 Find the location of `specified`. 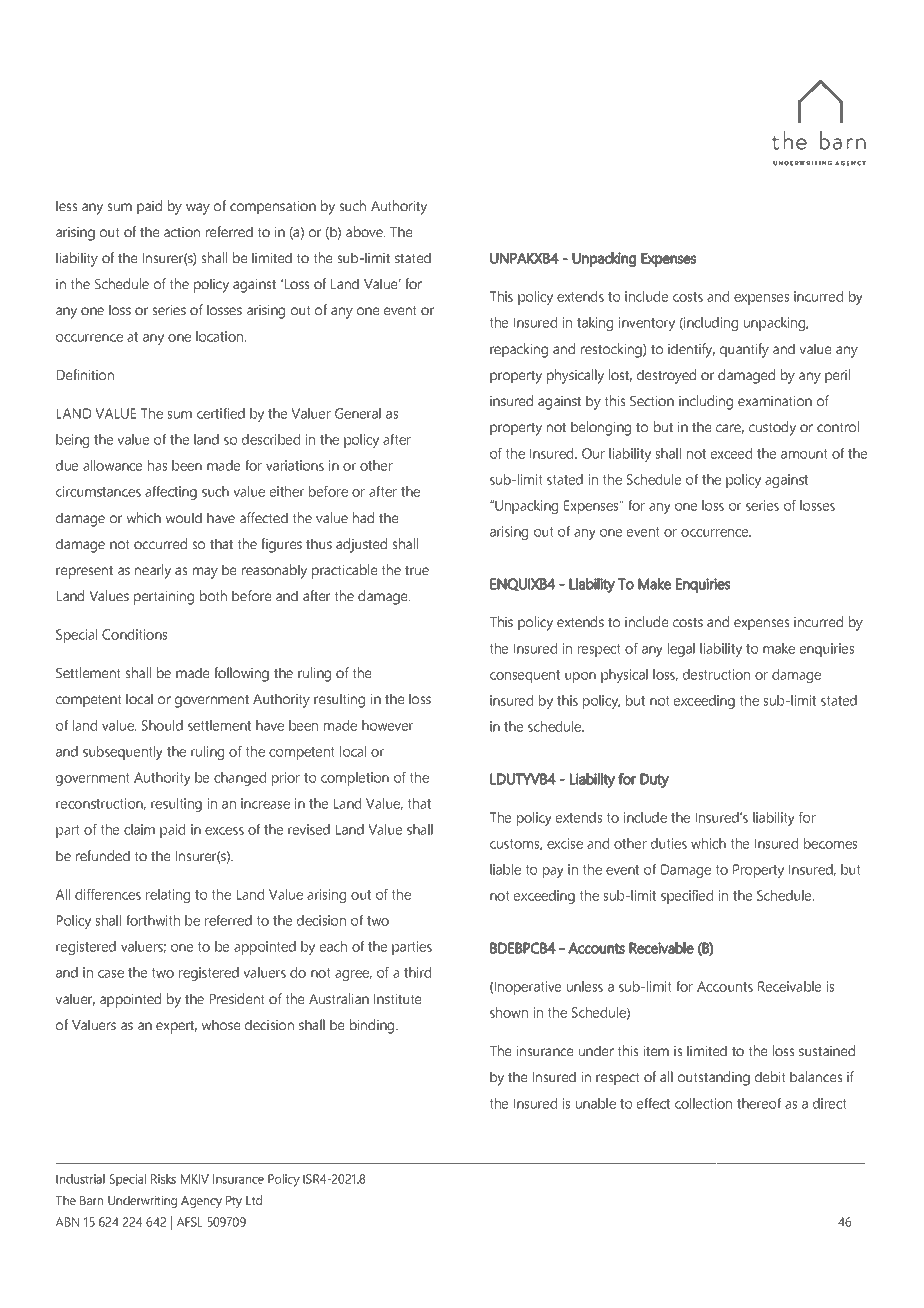

specified is located at coordinates (687, 897).
